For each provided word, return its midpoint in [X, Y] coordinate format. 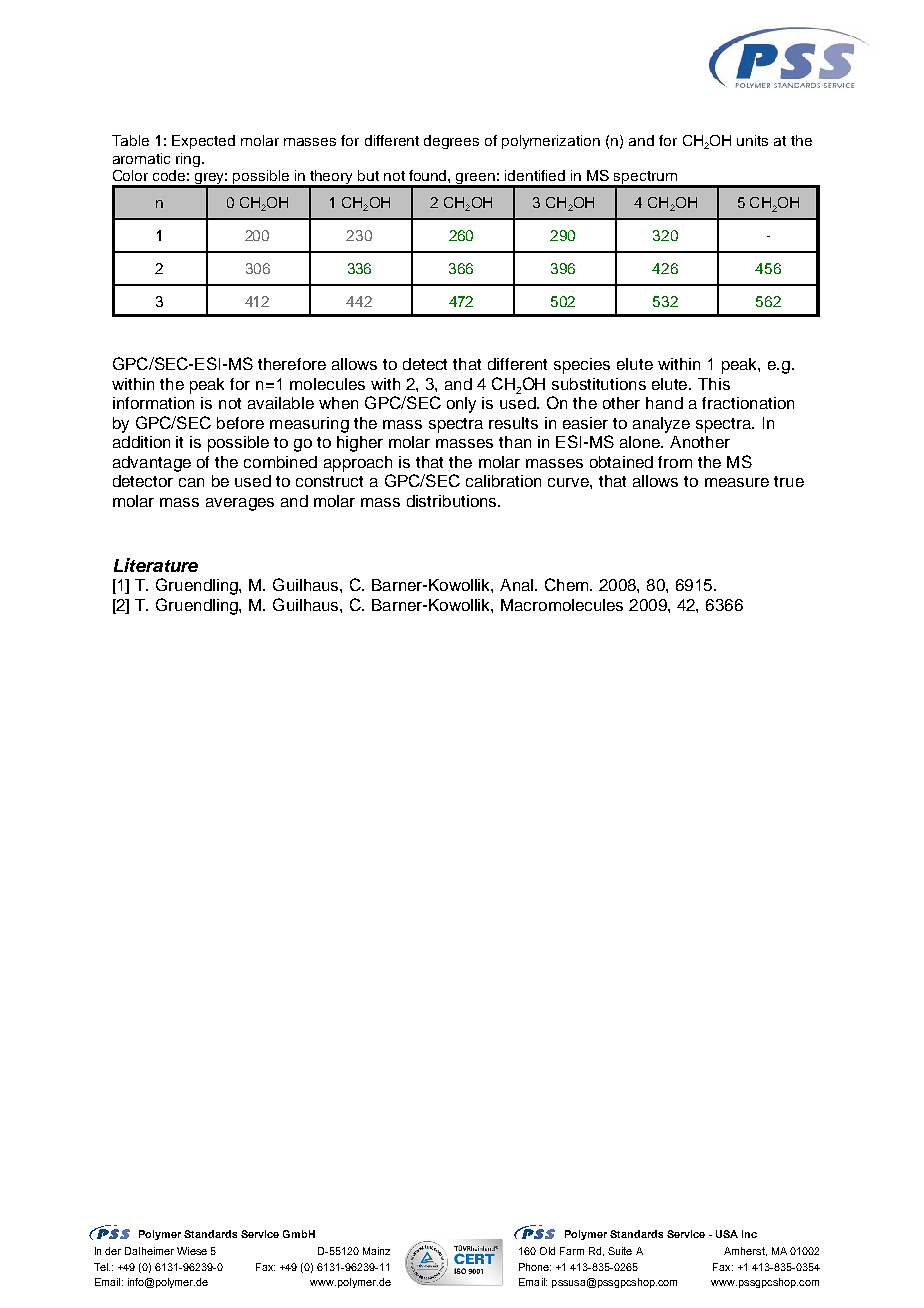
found [429, 175]
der [113, 1251]
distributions [453, 501]
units [752, 140]
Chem [568, 584]
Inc [749, 1234]
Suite [620, 1251]
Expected [203, 142]
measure [737, 482]
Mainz [376, 1251]
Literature [156, 565]
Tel [102, 1267]
